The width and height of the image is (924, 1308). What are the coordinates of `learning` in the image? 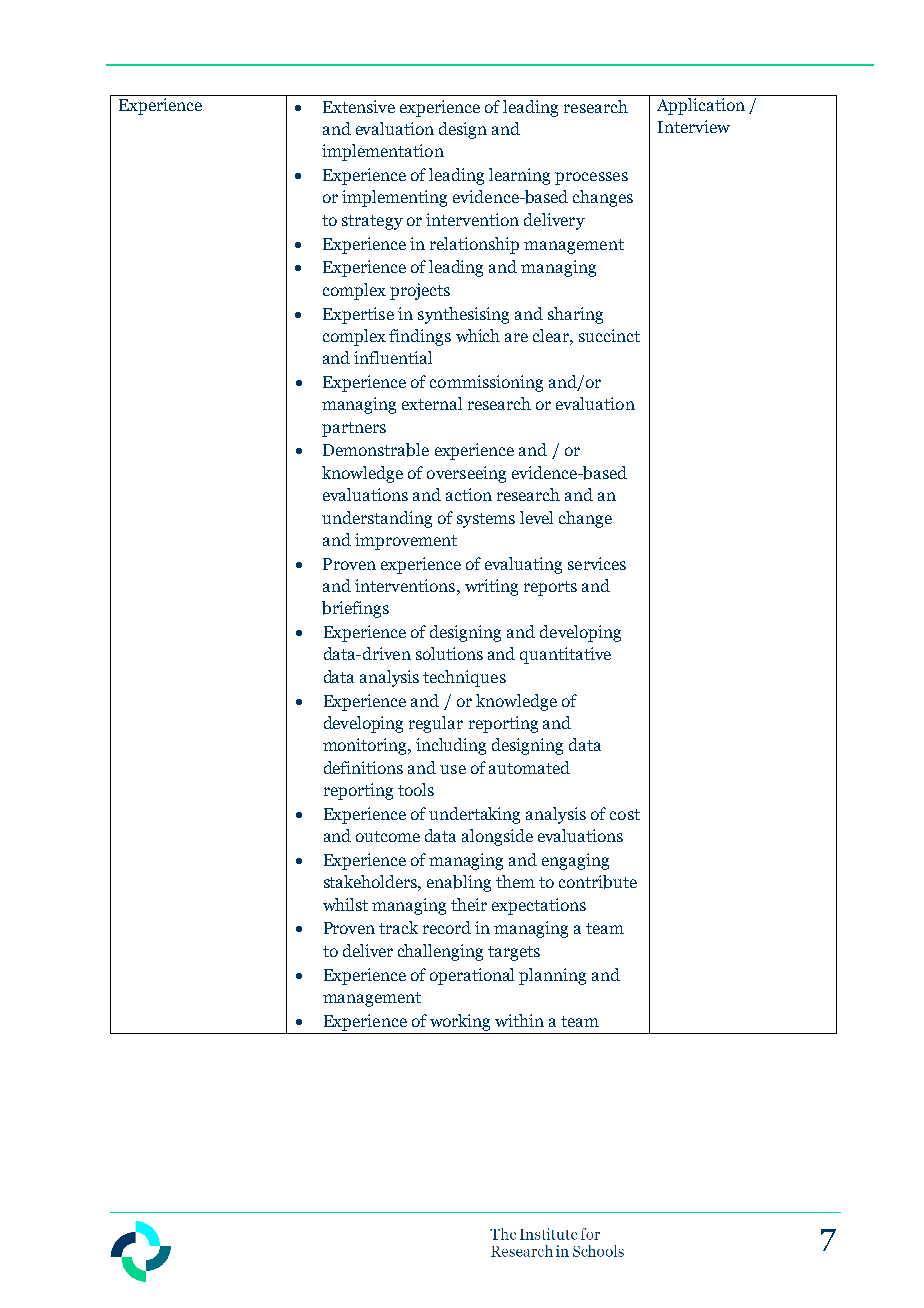 It's located at (519, 176).
